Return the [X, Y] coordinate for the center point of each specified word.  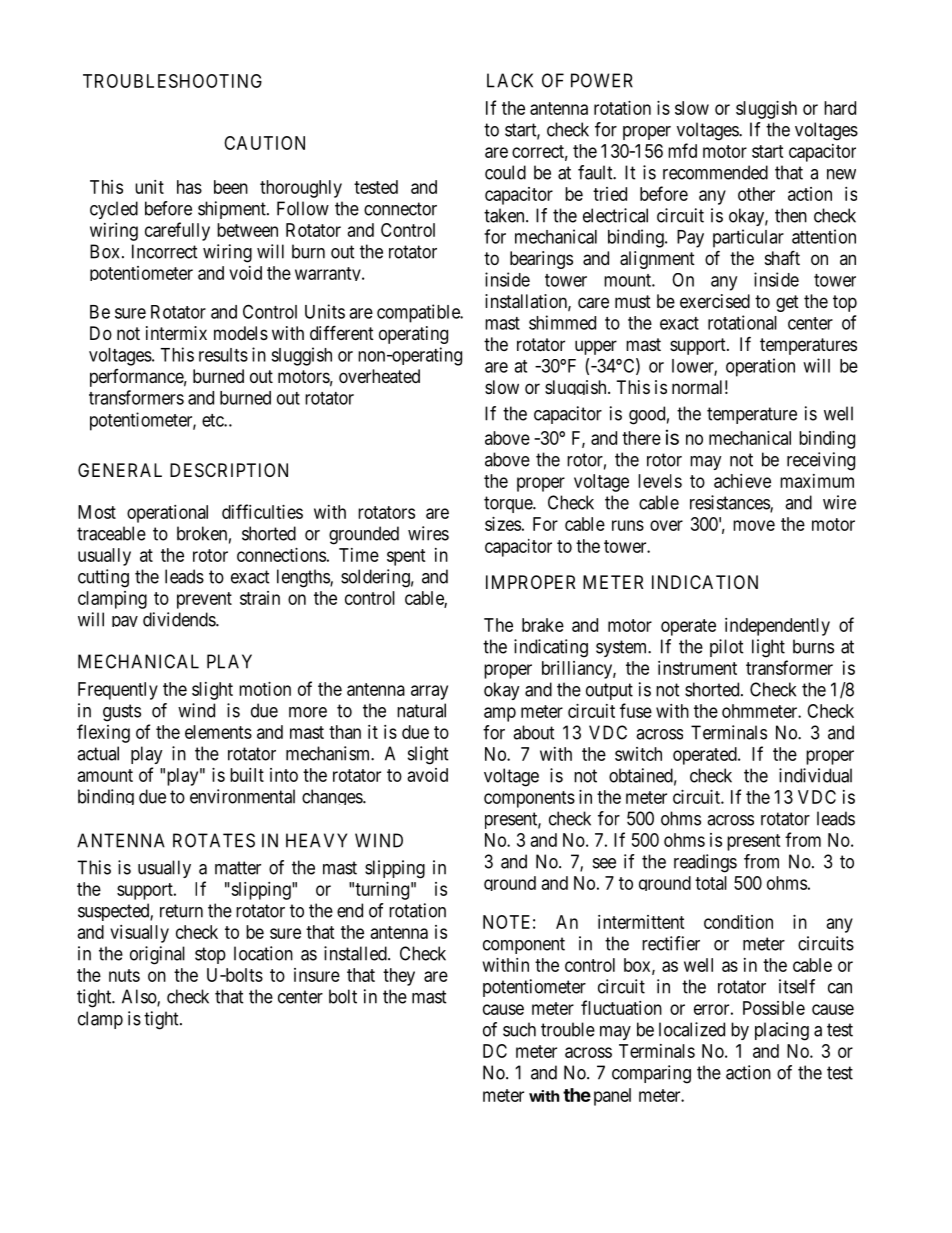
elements [218, 732]
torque [509, 504]
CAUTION [264, 143]
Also [140, 997]
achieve [742, 481]
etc [213, 420]
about [534, 732]
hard [840, 108]
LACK [510, 80]
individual [815, 775]
